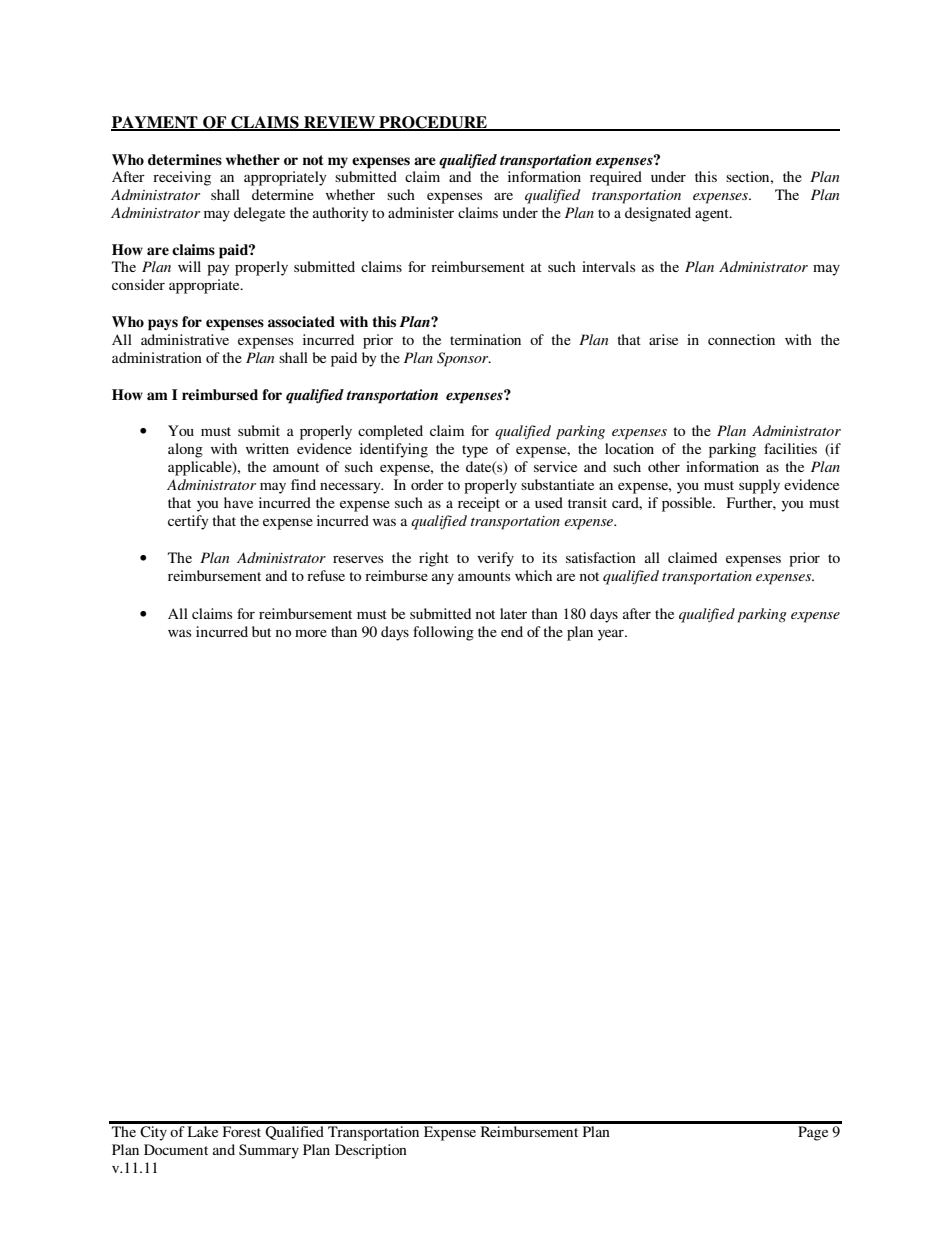 This screenshot has width=952, height=1233. What do you see at coordinates (261, 631) in the screenshot?
I see `but` at bounding box center [261, 631].
